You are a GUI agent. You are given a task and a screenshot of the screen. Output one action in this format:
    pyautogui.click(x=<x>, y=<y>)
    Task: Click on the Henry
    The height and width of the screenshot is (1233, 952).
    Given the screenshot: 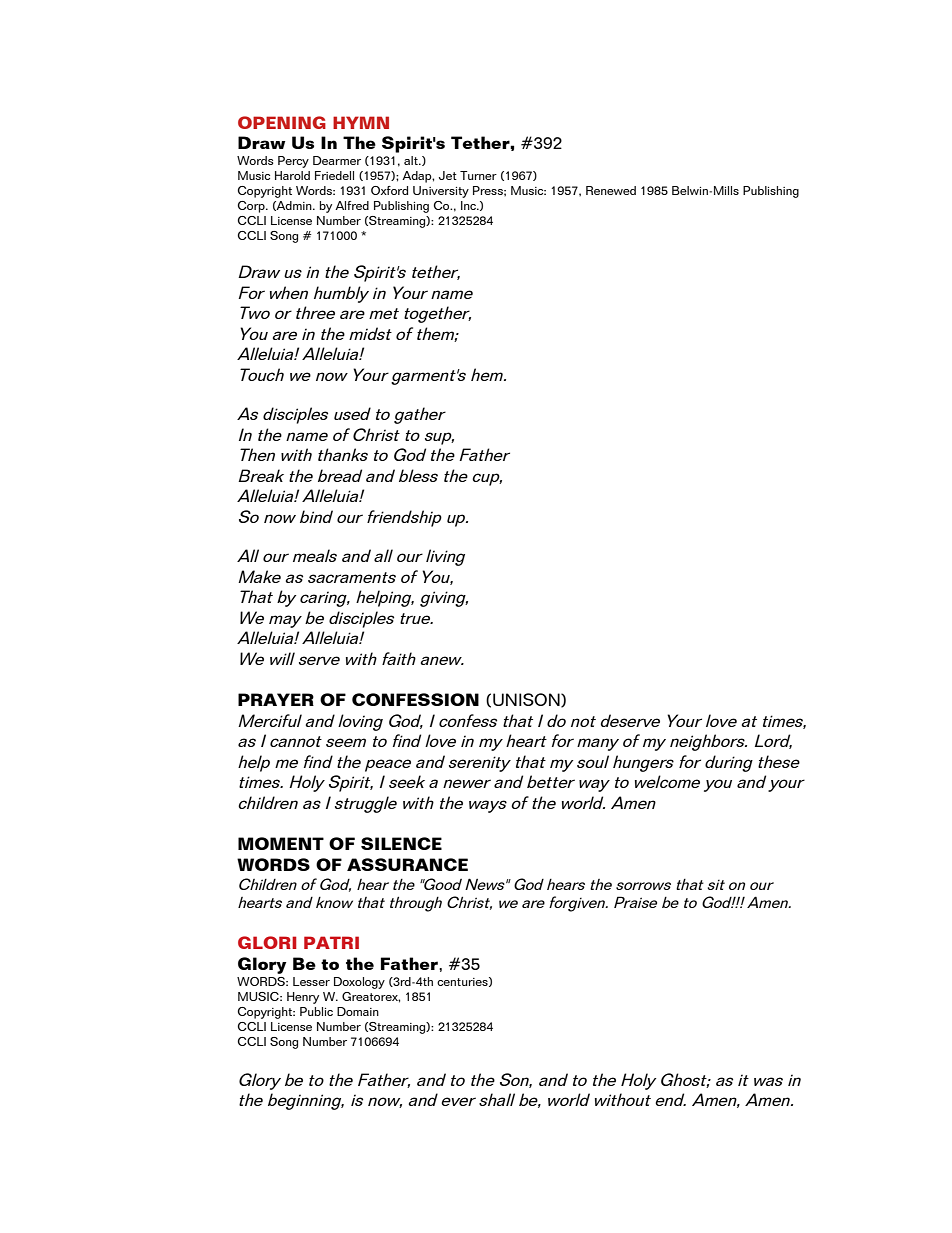 What is the action you would take?
    pyautogui.click(x=303, y=998)
